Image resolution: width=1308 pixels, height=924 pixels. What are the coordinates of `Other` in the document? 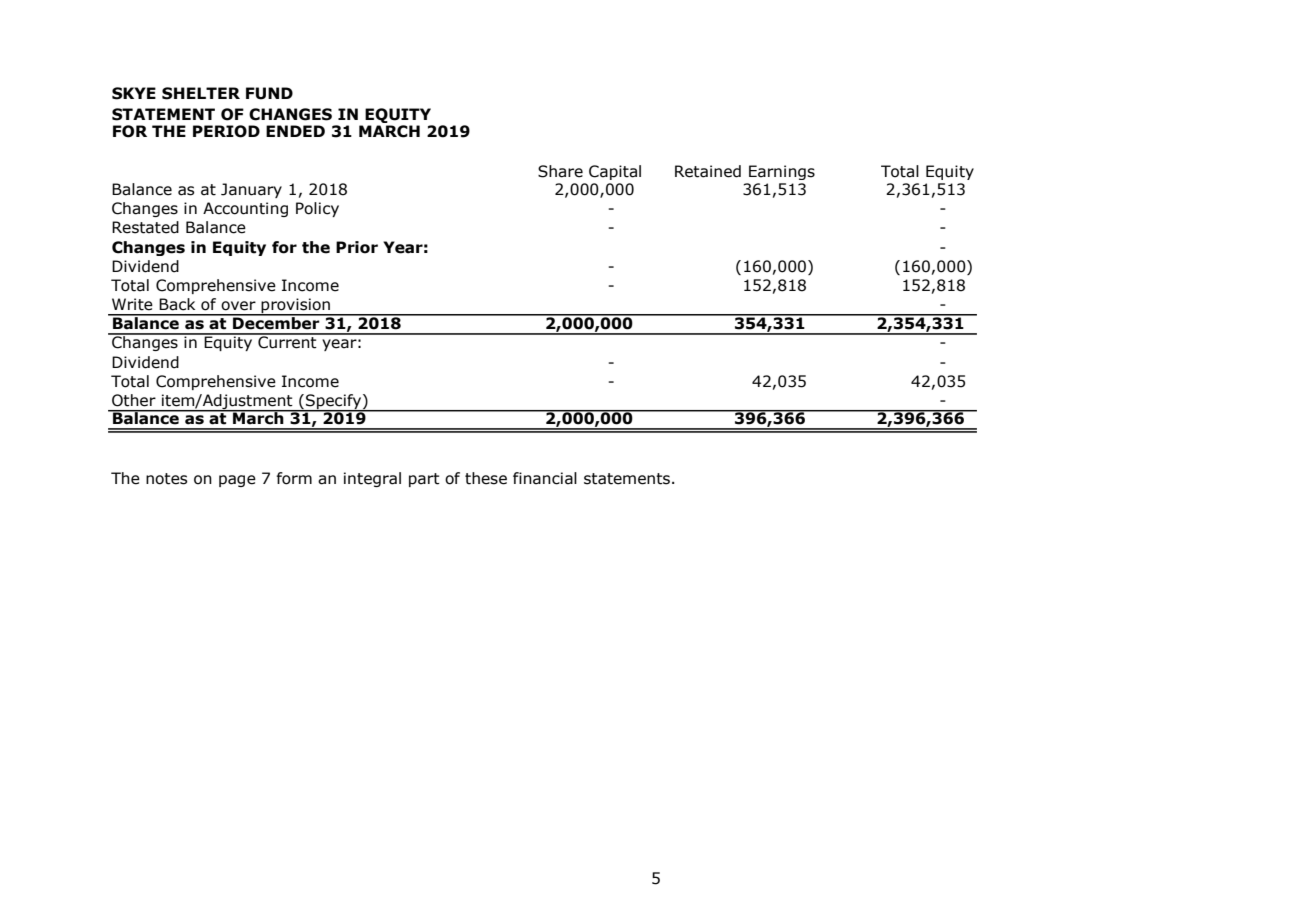 It's located at (134, 400).
